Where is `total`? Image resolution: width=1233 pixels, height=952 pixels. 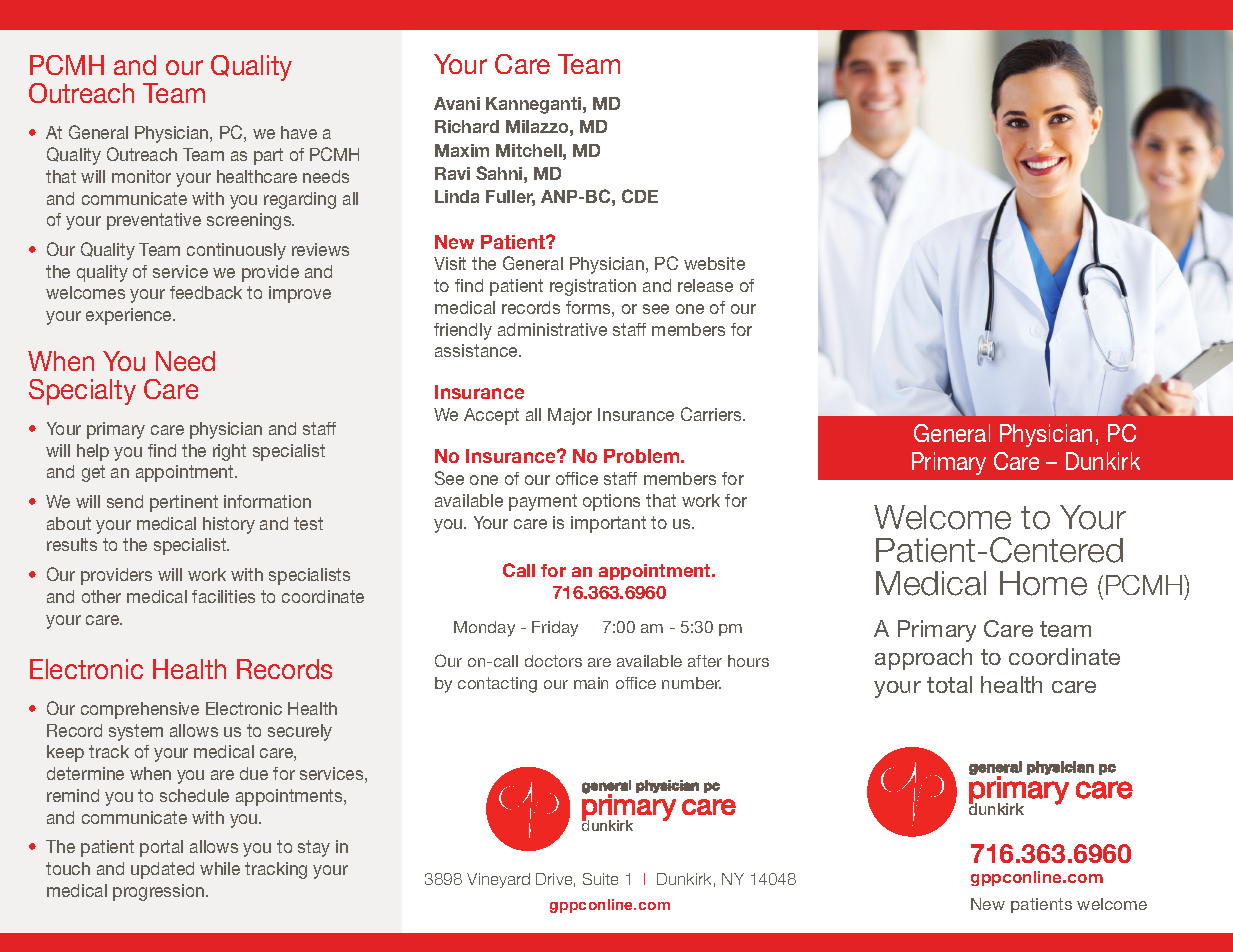 total is located at coordinates (949, 684).
